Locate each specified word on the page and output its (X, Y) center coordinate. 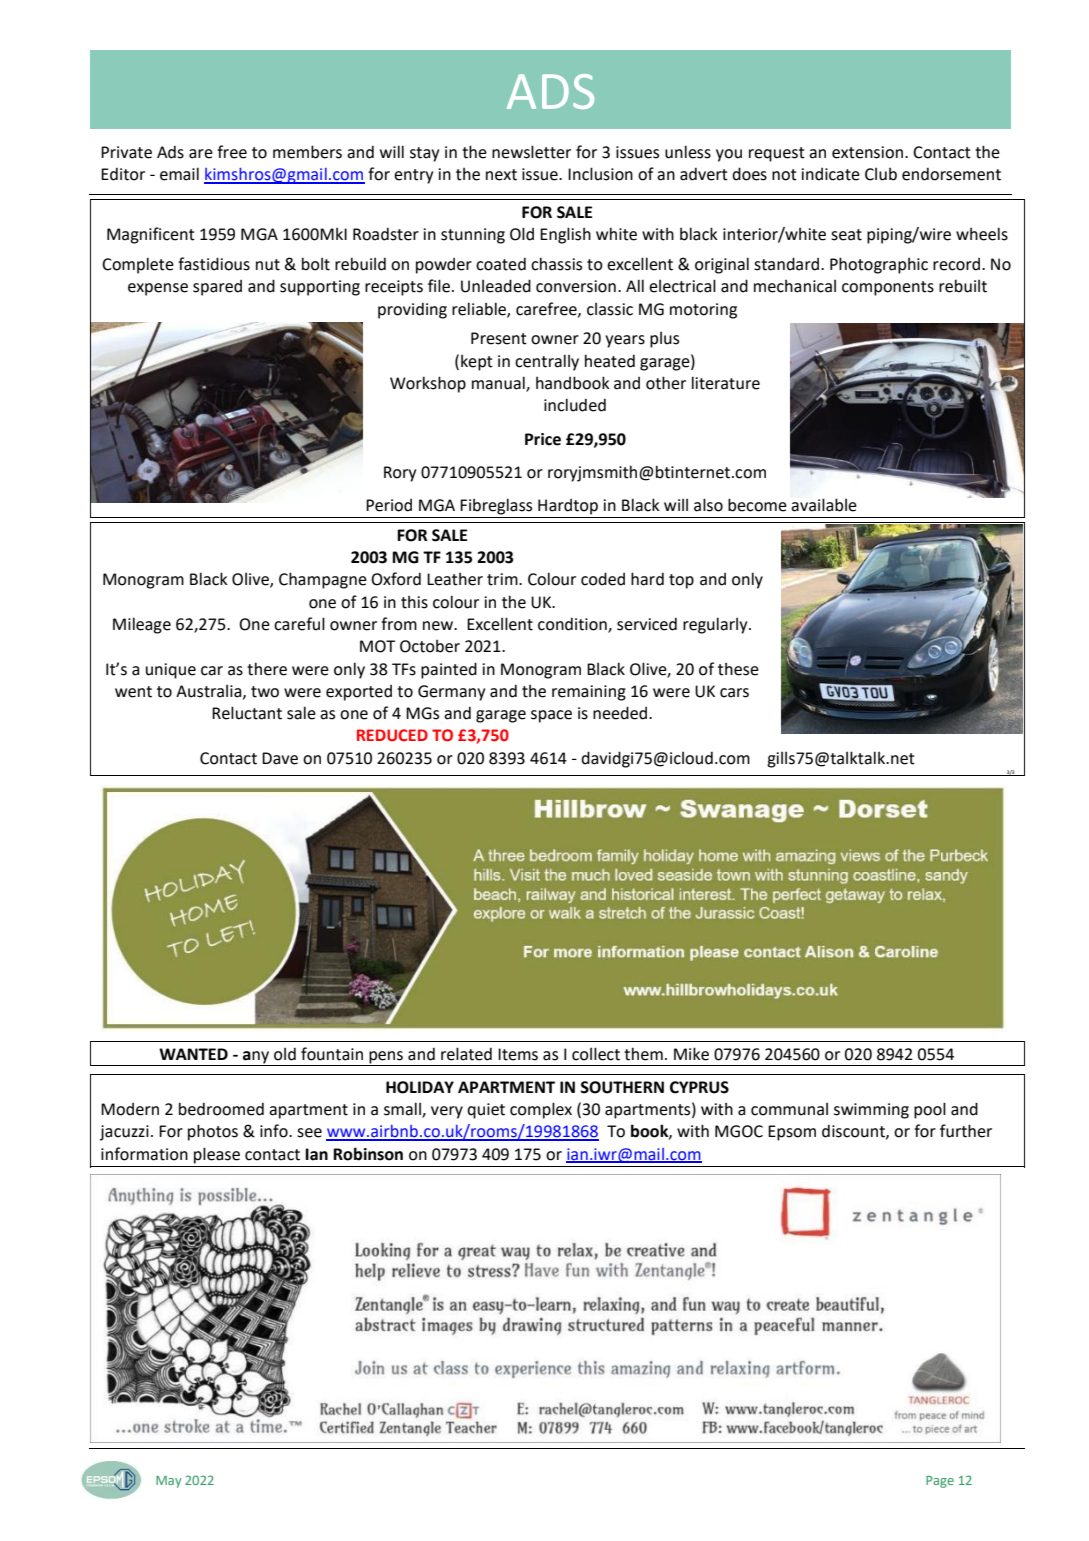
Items (518, 1054)
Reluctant (247, 713)
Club (881, 174)
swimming (871, 1111)
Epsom (792, 1133)
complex (541, 1110)
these (738, 669)
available (824, 505)
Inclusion (600, 174)
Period (389, 505)
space (551, 716)
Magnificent (151, 235)
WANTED (193, 1054)
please (217, 1155)
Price (543, 439)
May (169, 1482)
